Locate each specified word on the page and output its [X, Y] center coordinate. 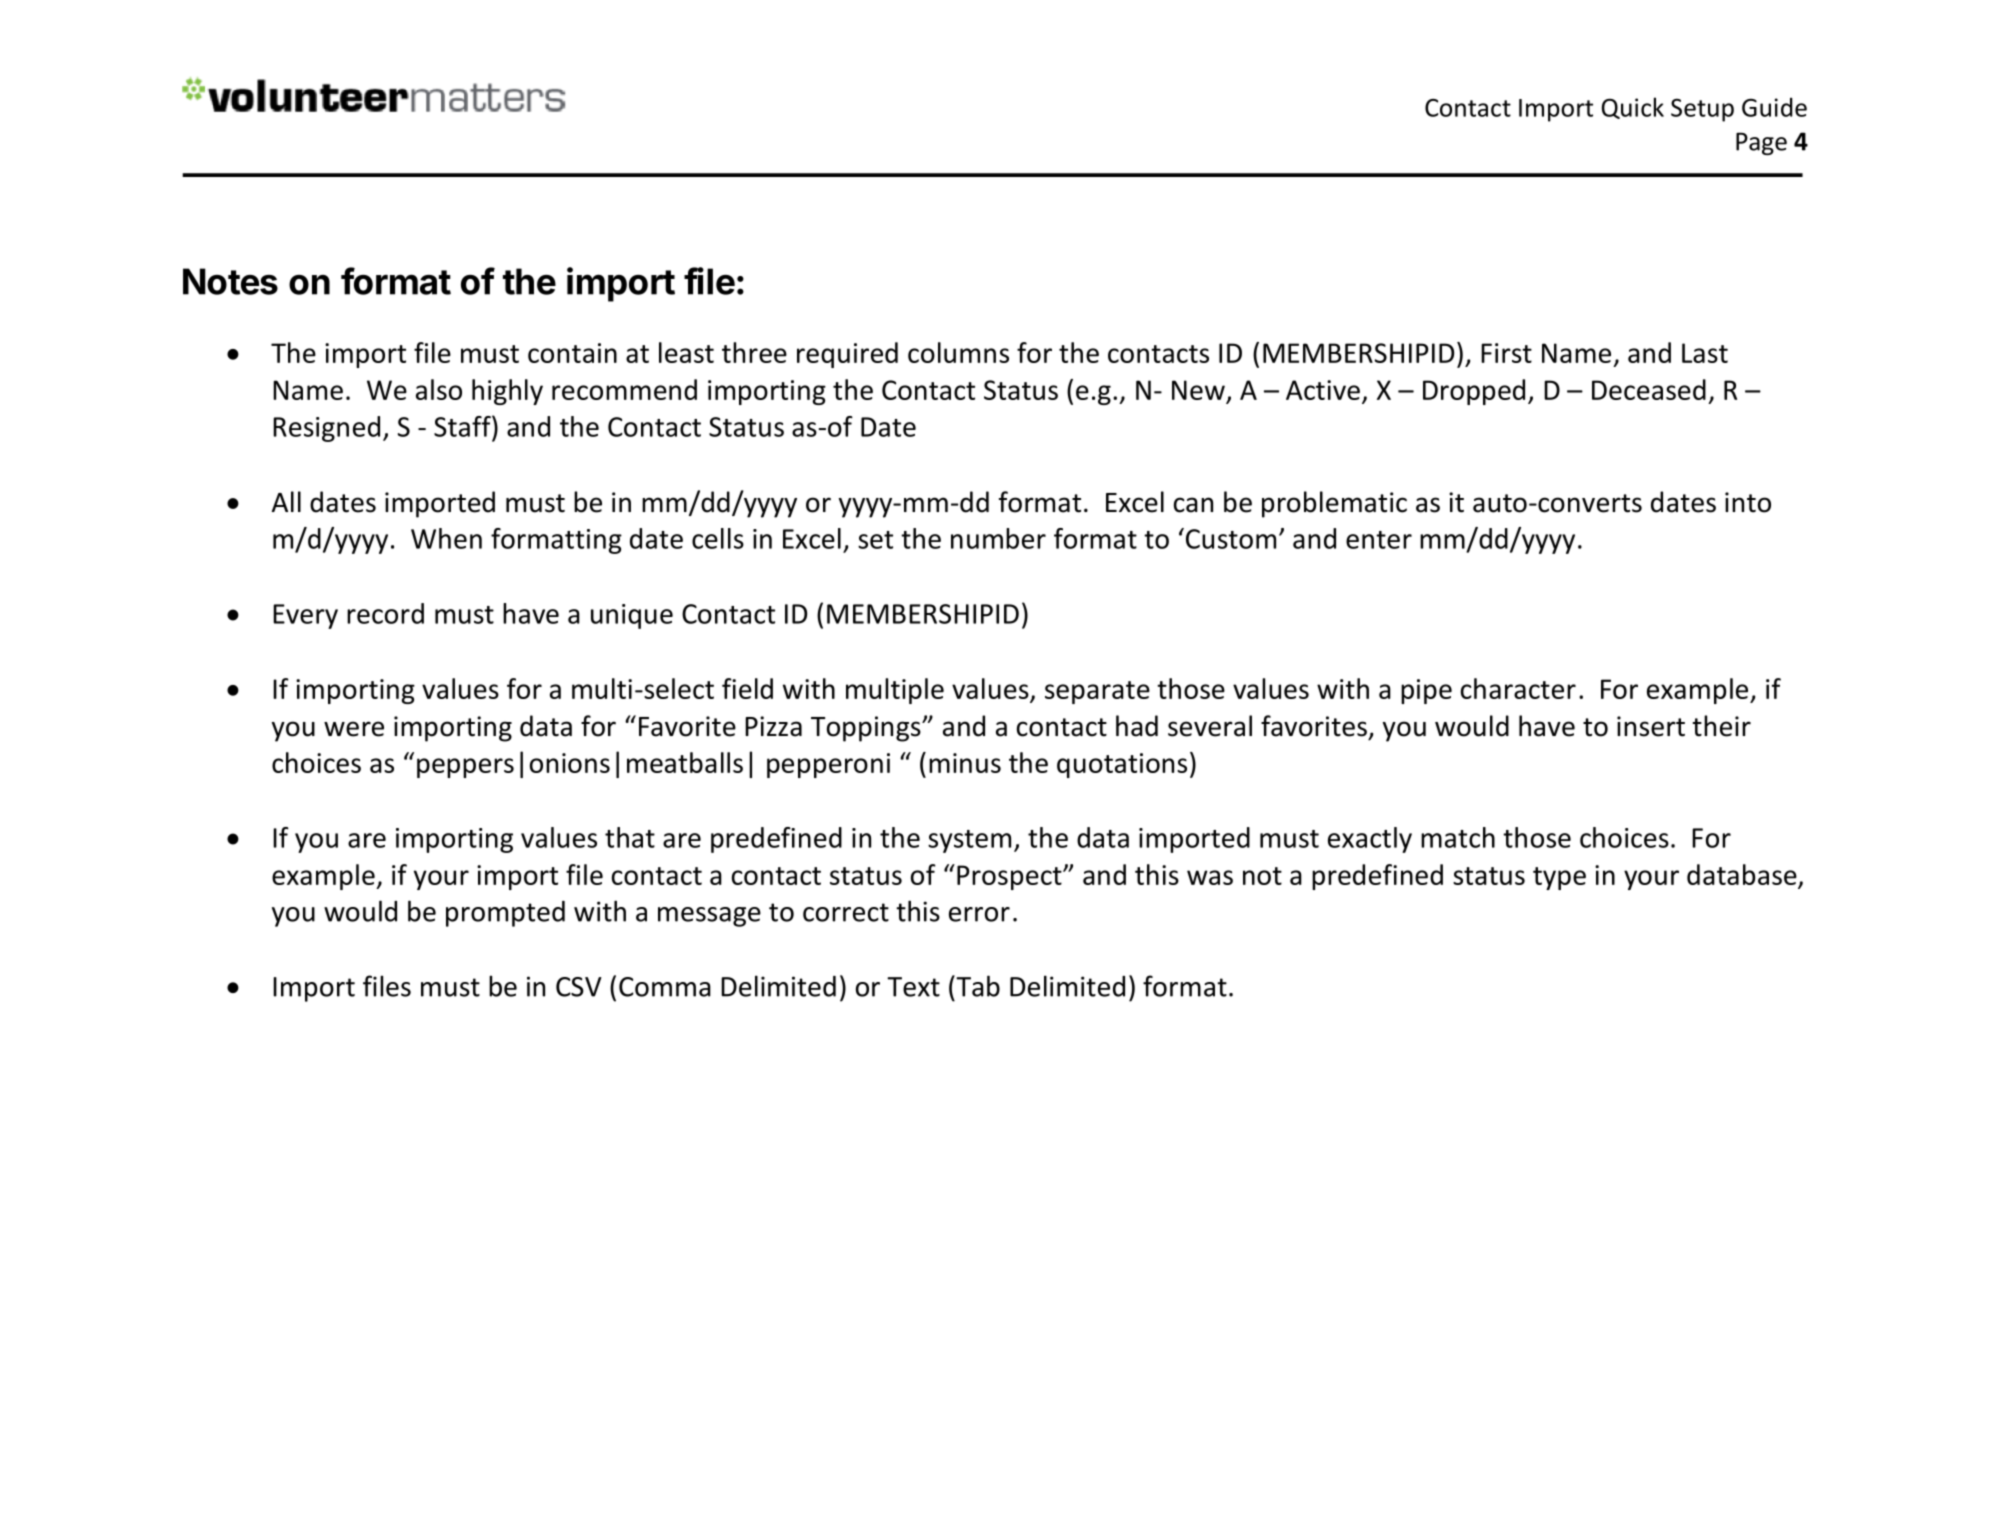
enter [1379, 540]
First [1506, 353]
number [998, 538]
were [354, 729]
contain [572, 353]
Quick [1633, 108]
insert [1651, 726]
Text [913, 987]
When [446, 538]
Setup [1702, 110]
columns [958, 352]
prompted [505, 914]
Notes [230, 281]
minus [965, 763]
